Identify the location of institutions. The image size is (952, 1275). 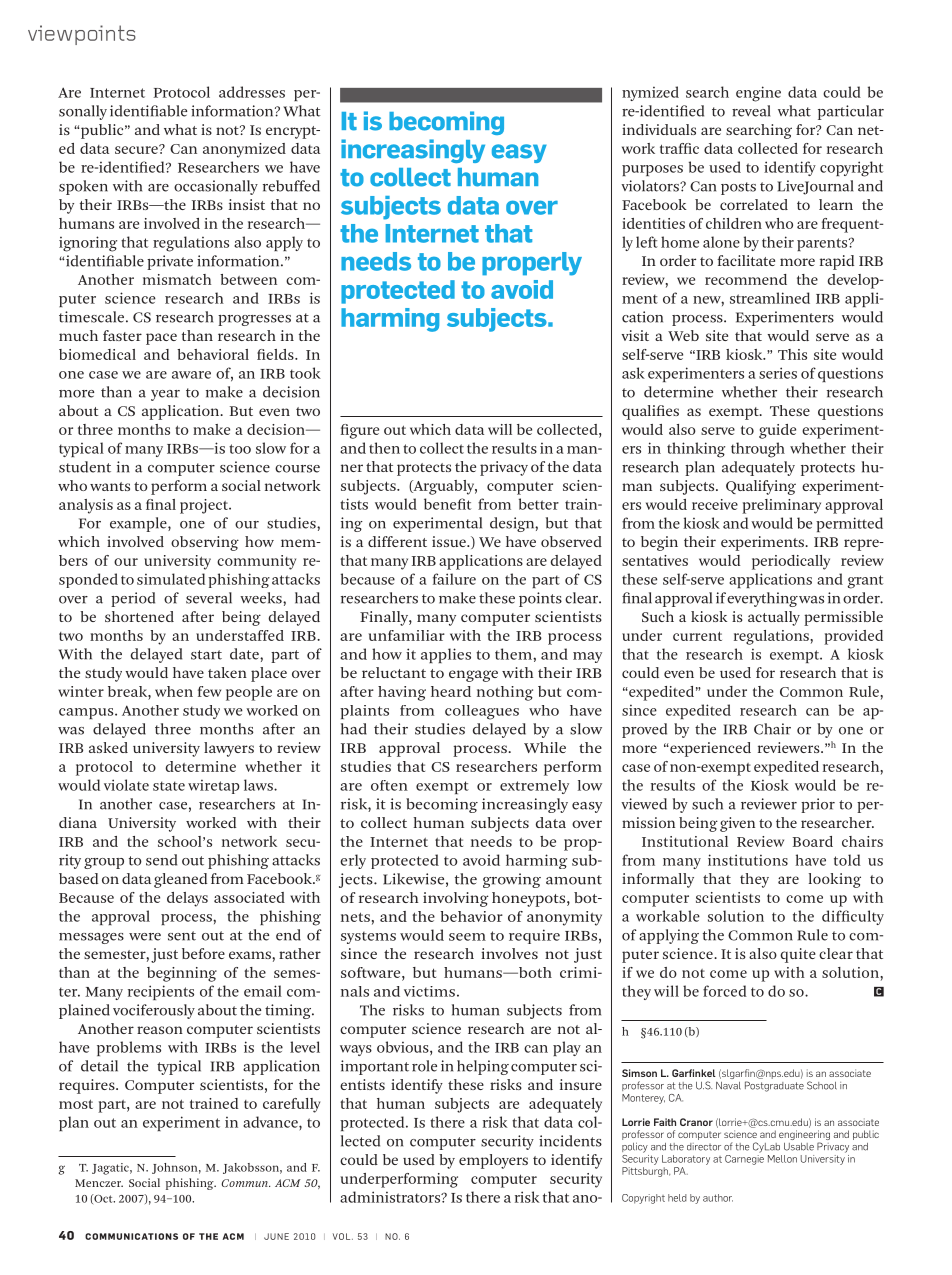
(748, 860).
